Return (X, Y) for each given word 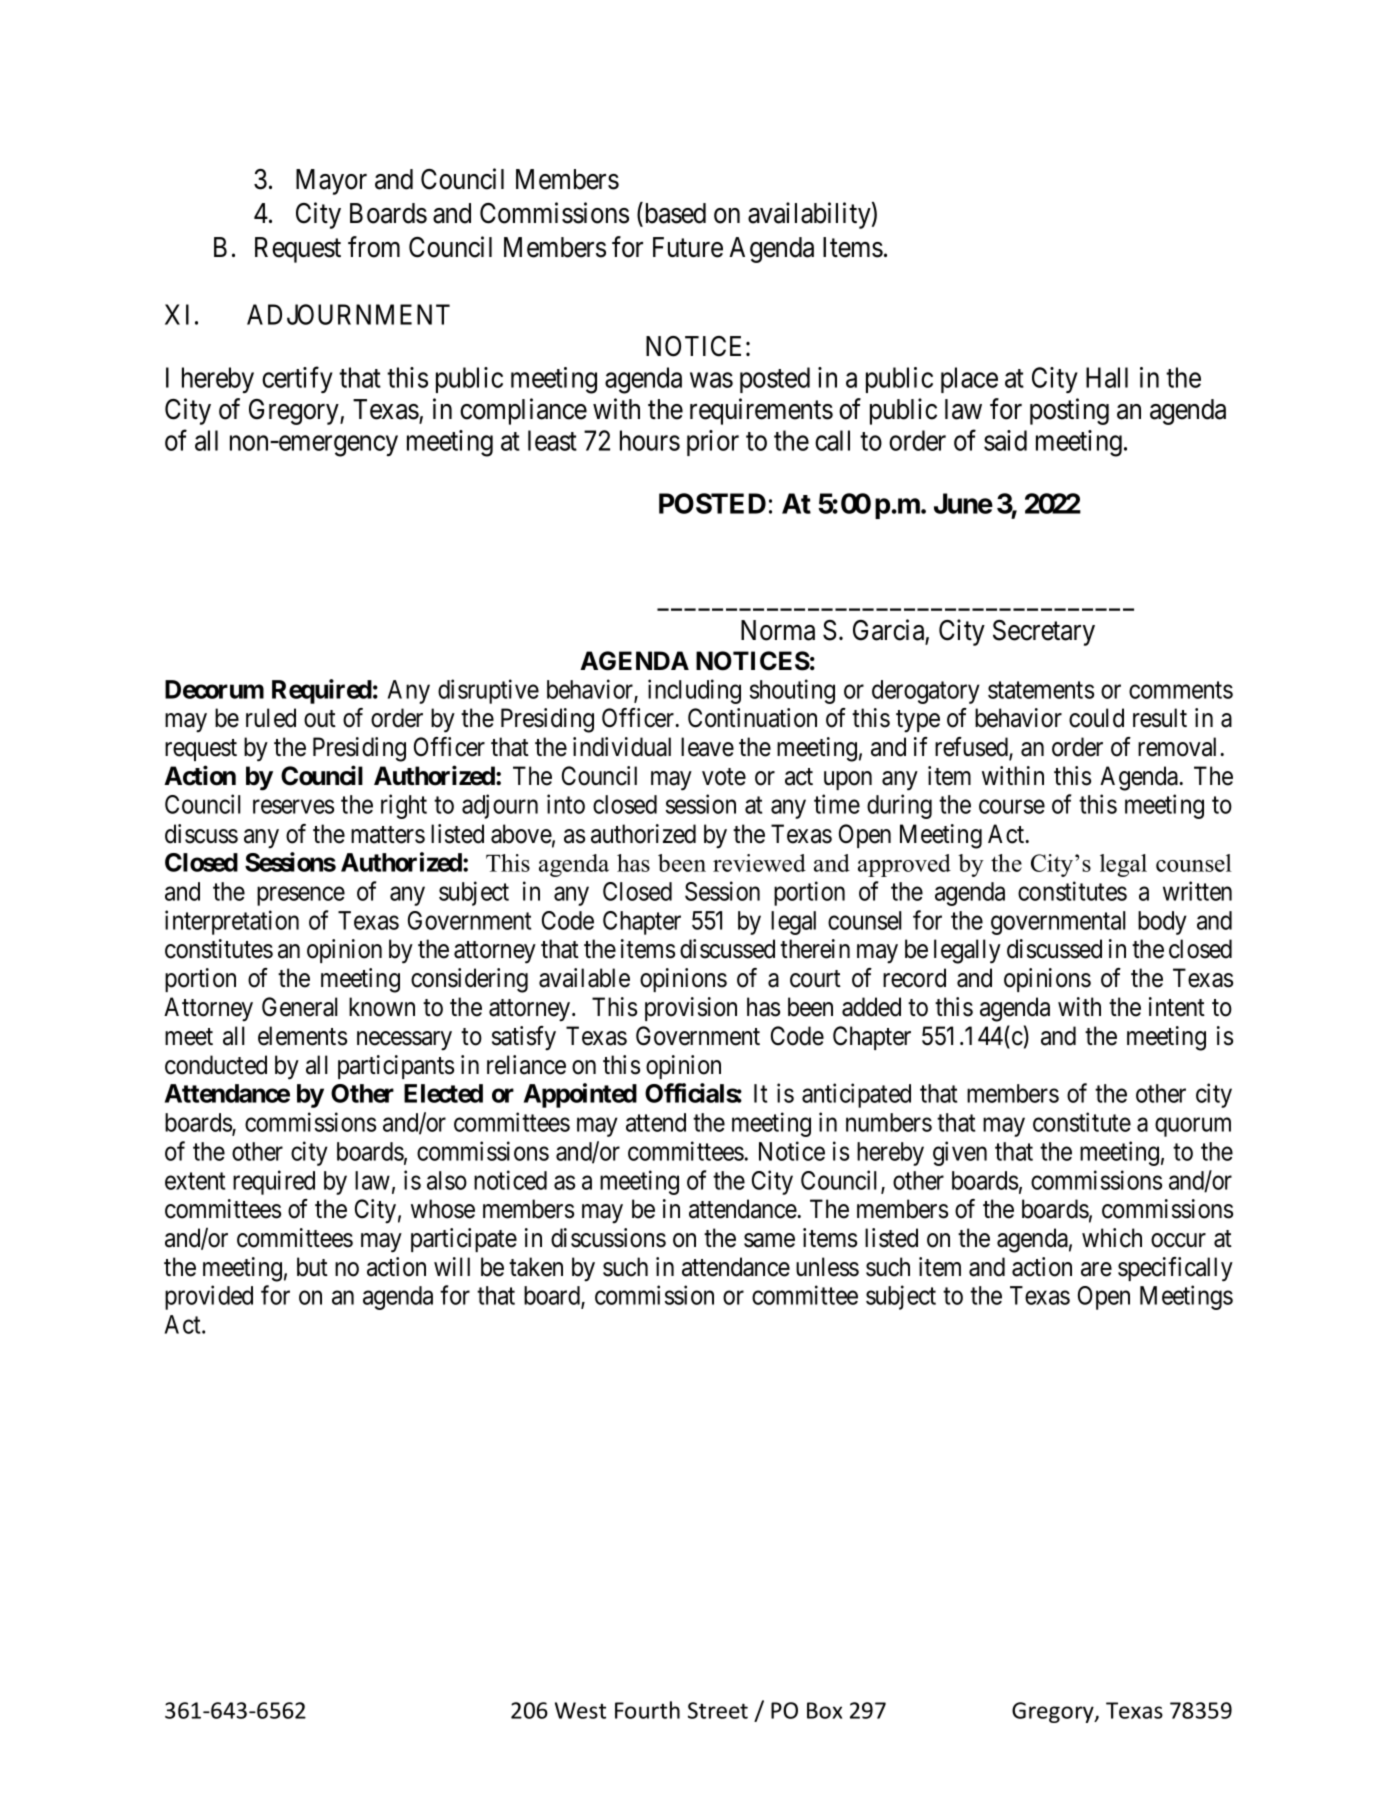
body (1162, 923)
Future (688, 247)
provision (691, 1009)
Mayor (331, 182)
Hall (1107, 377)
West (580, 1710)
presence (301, 896)
